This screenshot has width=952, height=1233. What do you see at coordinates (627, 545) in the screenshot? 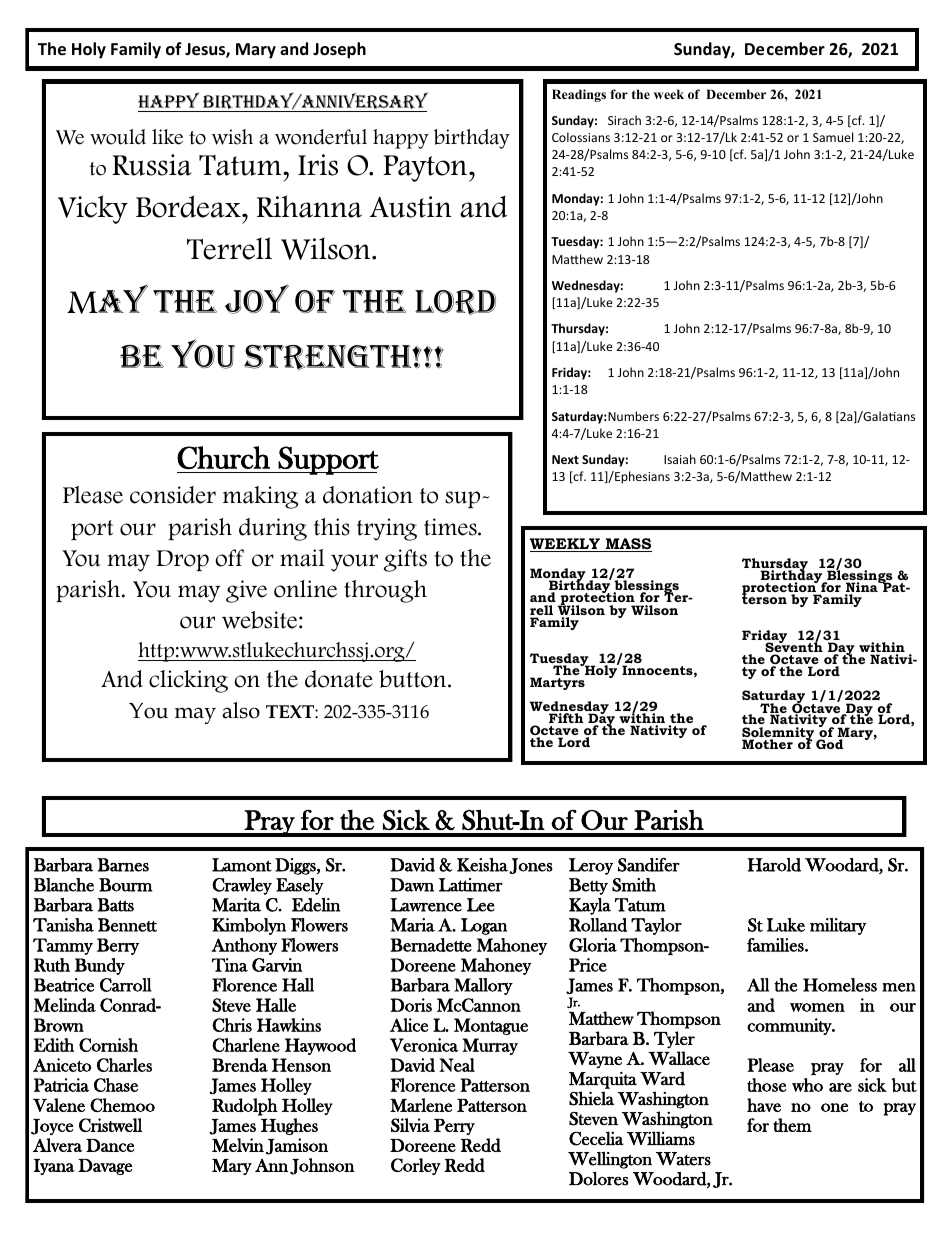
I see `MASS` at bounding box center [627, 545].
